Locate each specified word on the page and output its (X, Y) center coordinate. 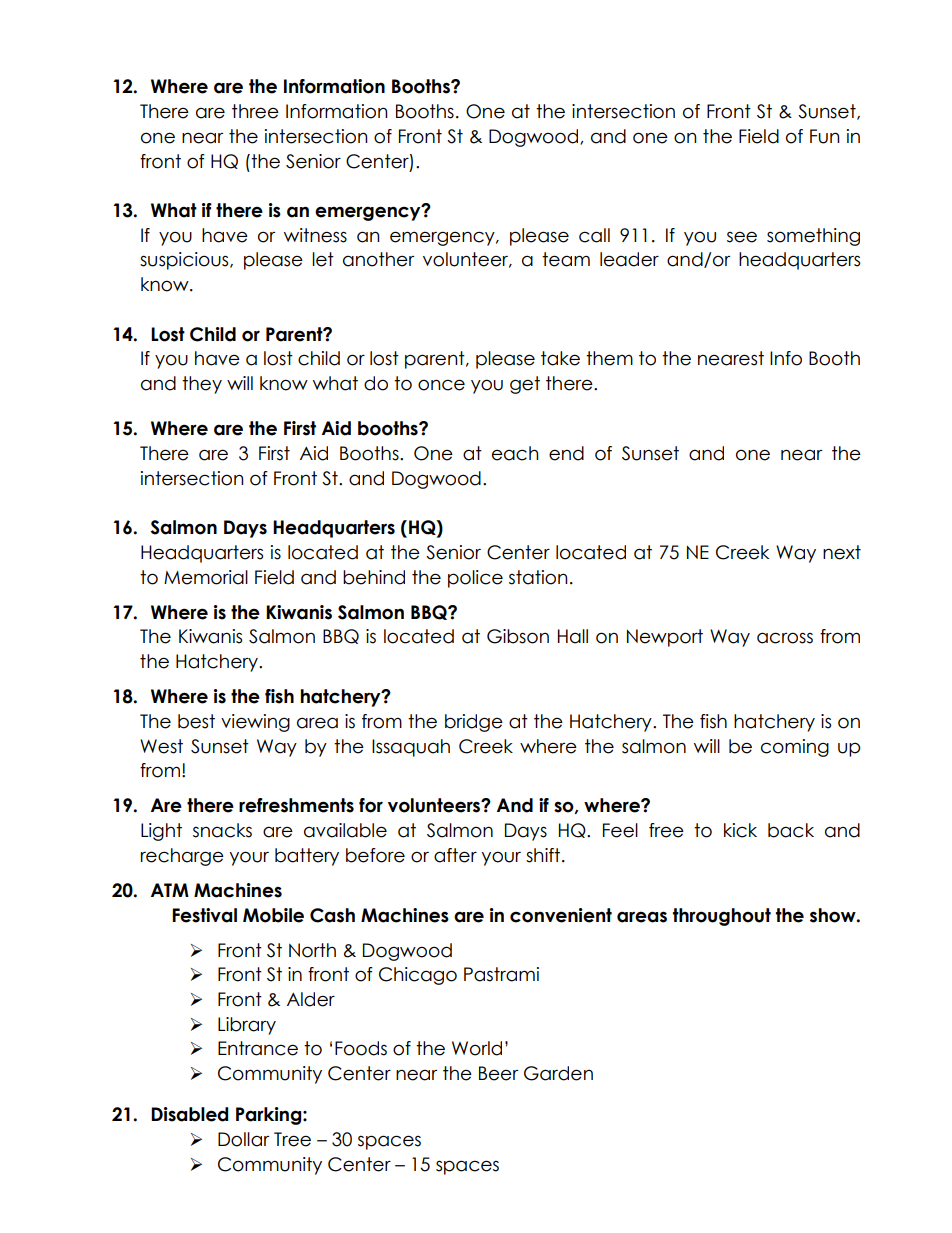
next (842, 552)
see (742, 237)
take (560, 358)
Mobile (273, 915)
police (475, 579)
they (202, 385)
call (594, 235)
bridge (474, 723)
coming (795, 748)
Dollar (243, 1139)
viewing (255, 723)
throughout (722, 917)
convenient (561, 915)
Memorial (206, 577)
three (255, 111)
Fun (825, 136)
